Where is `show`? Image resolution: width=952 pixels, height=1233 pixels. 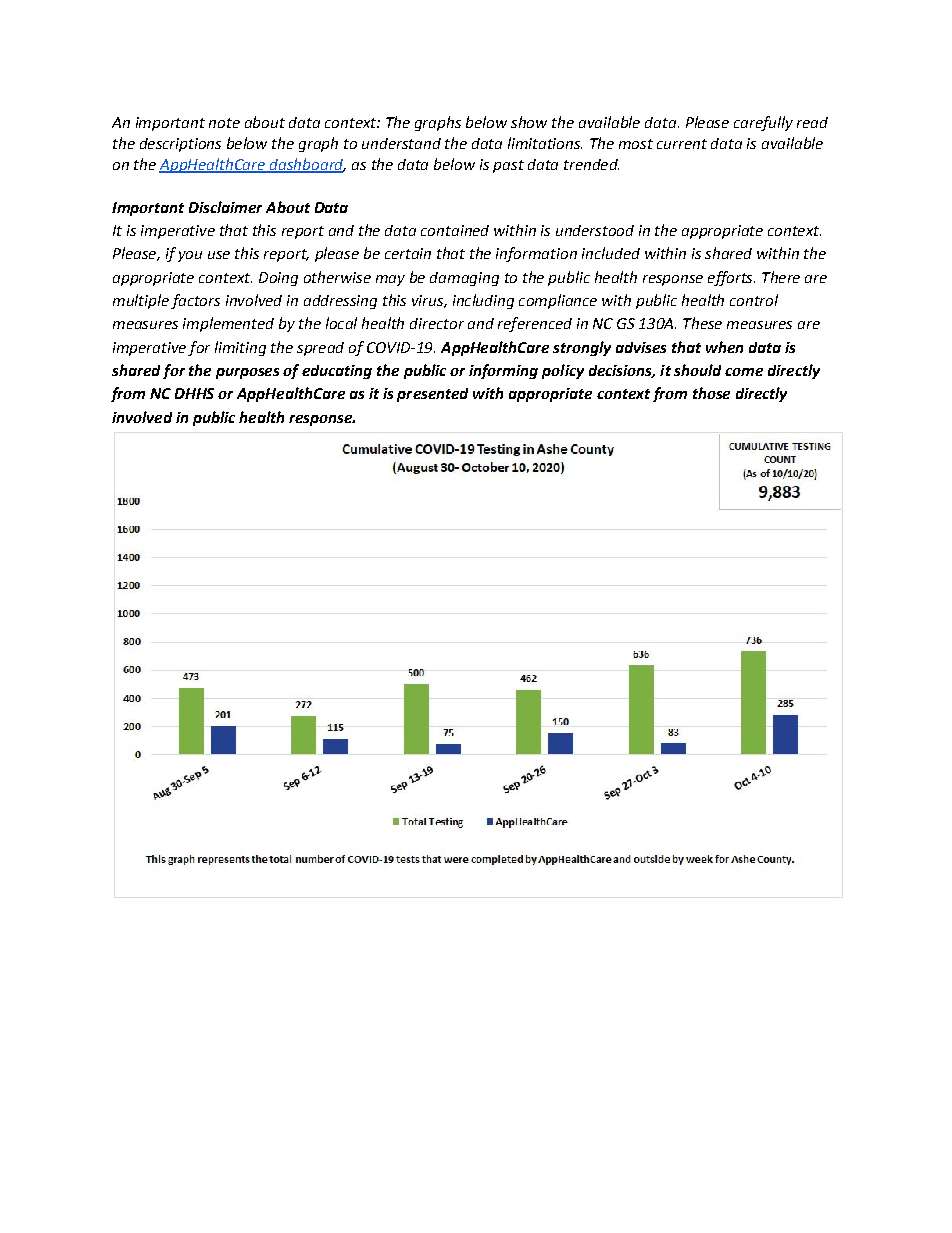 show is located at coordinates (529, 122).
